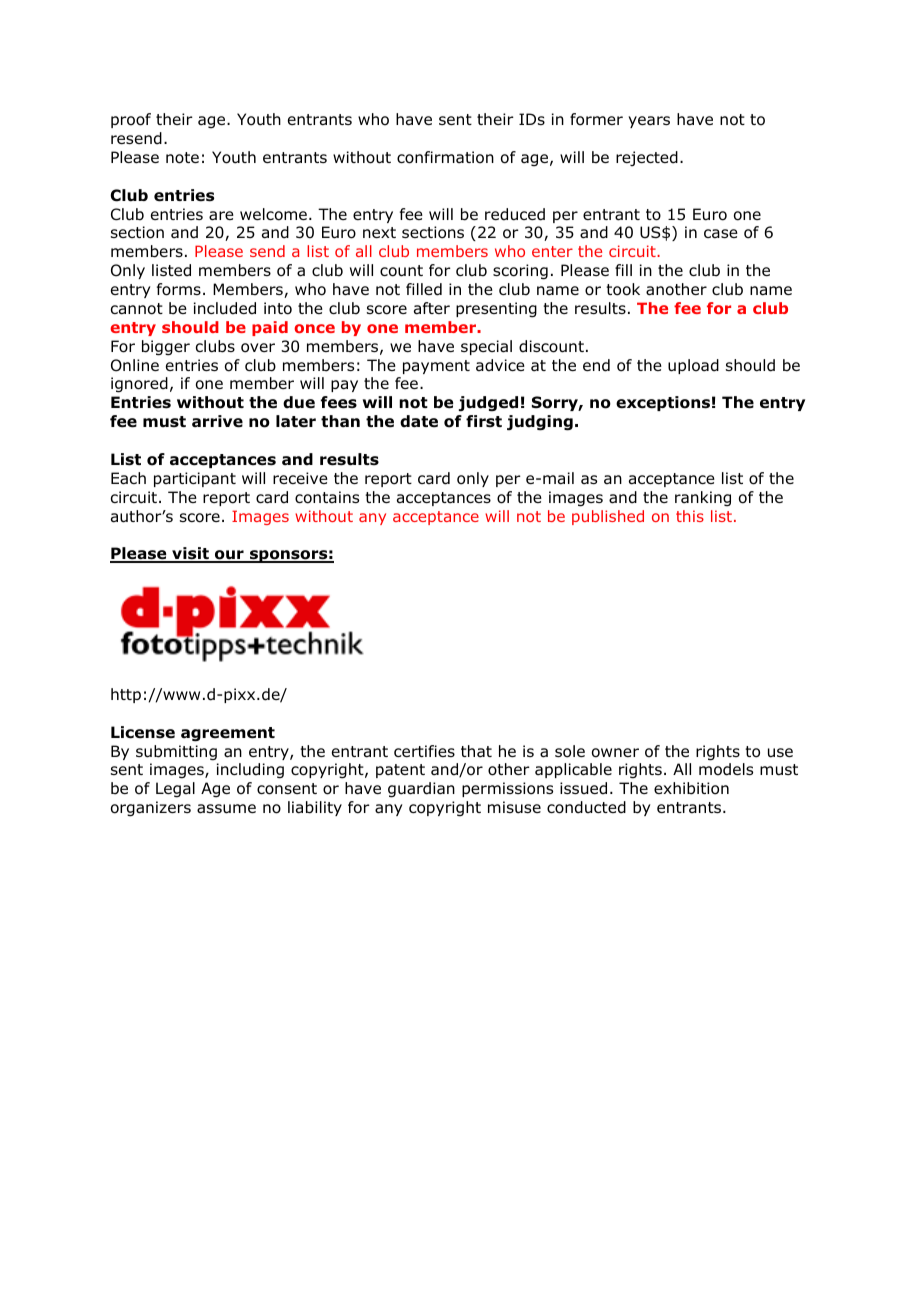 The image size is (924, 1308). Describe the element at coordinates (649, 122) in the document. I see `years` at that location.
